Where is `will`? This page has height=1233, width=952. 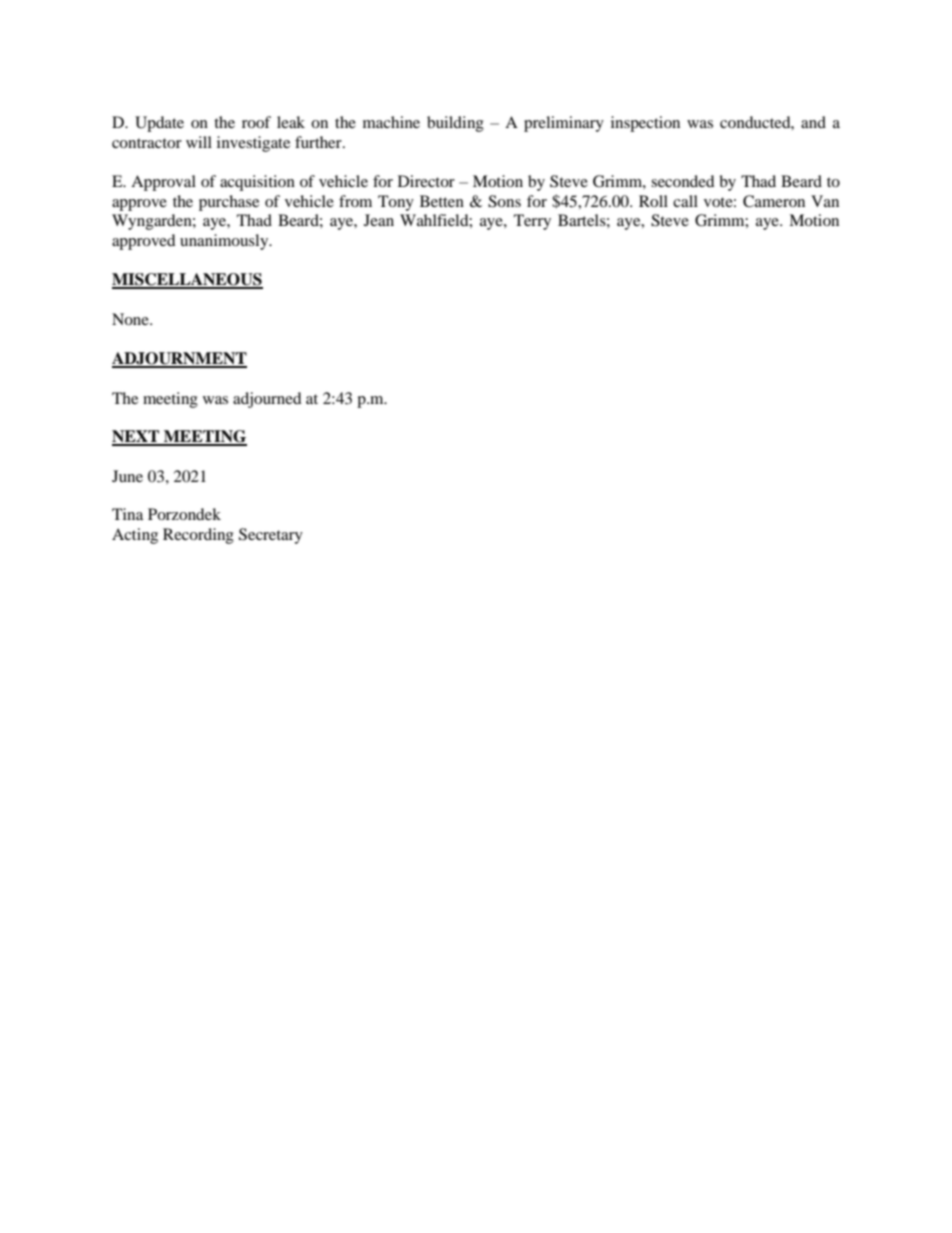 will is located at coordinates (199, 142).
